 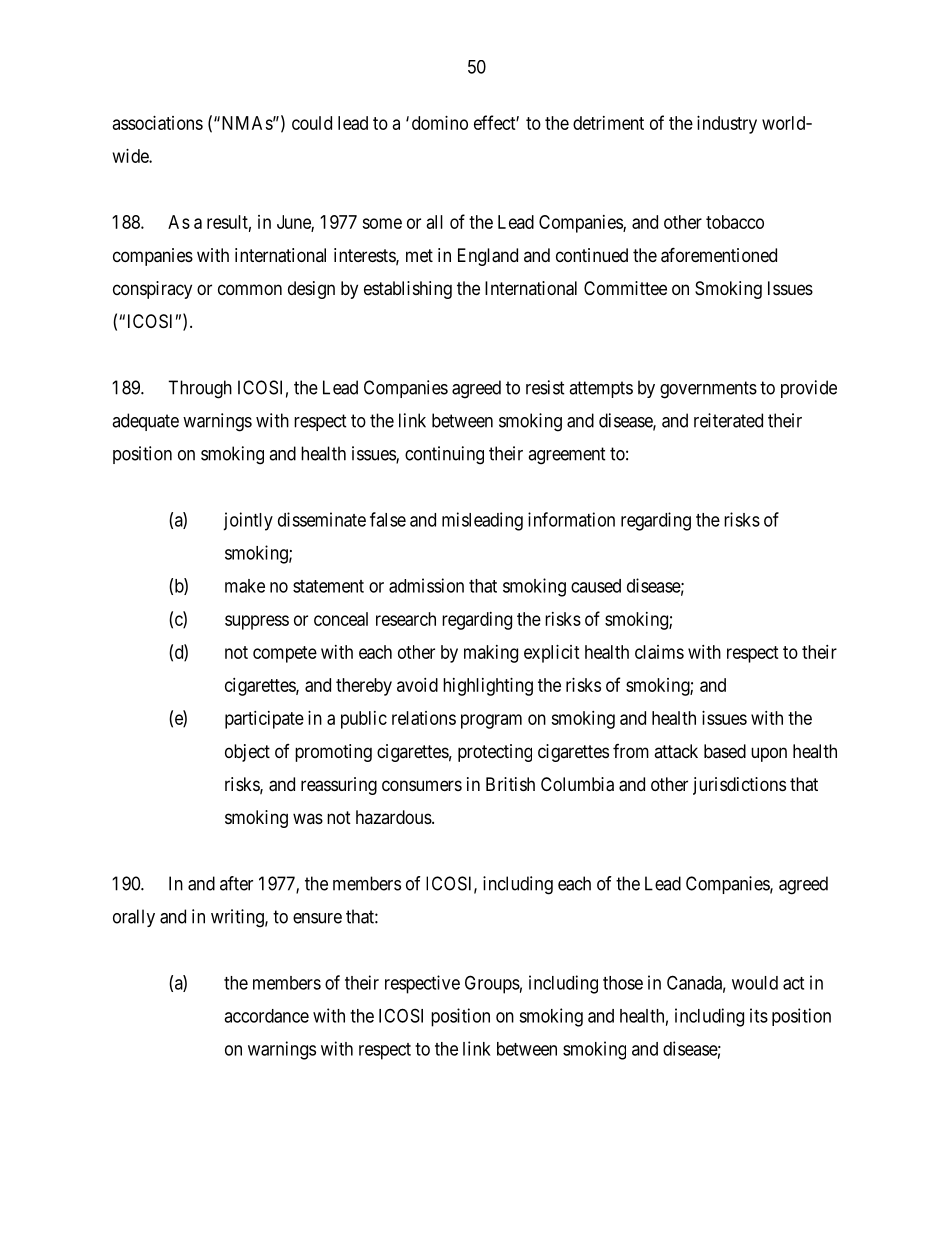 I want to click on jurisdictions, so click(x=739, y=786).
